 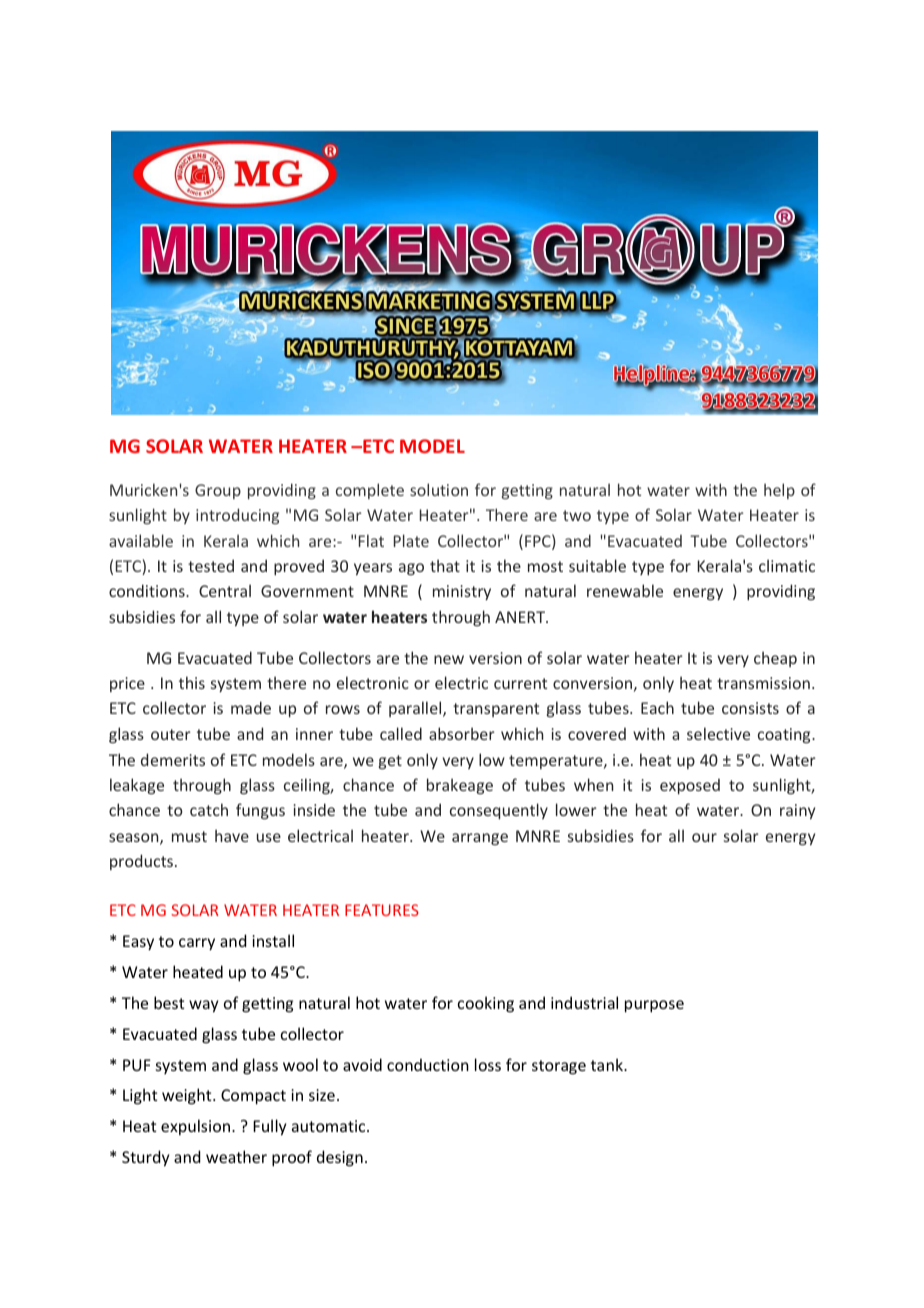 What do you see at coordinates (439, 489) in the page?
I see `solution` at bounding box center [439, 489].
